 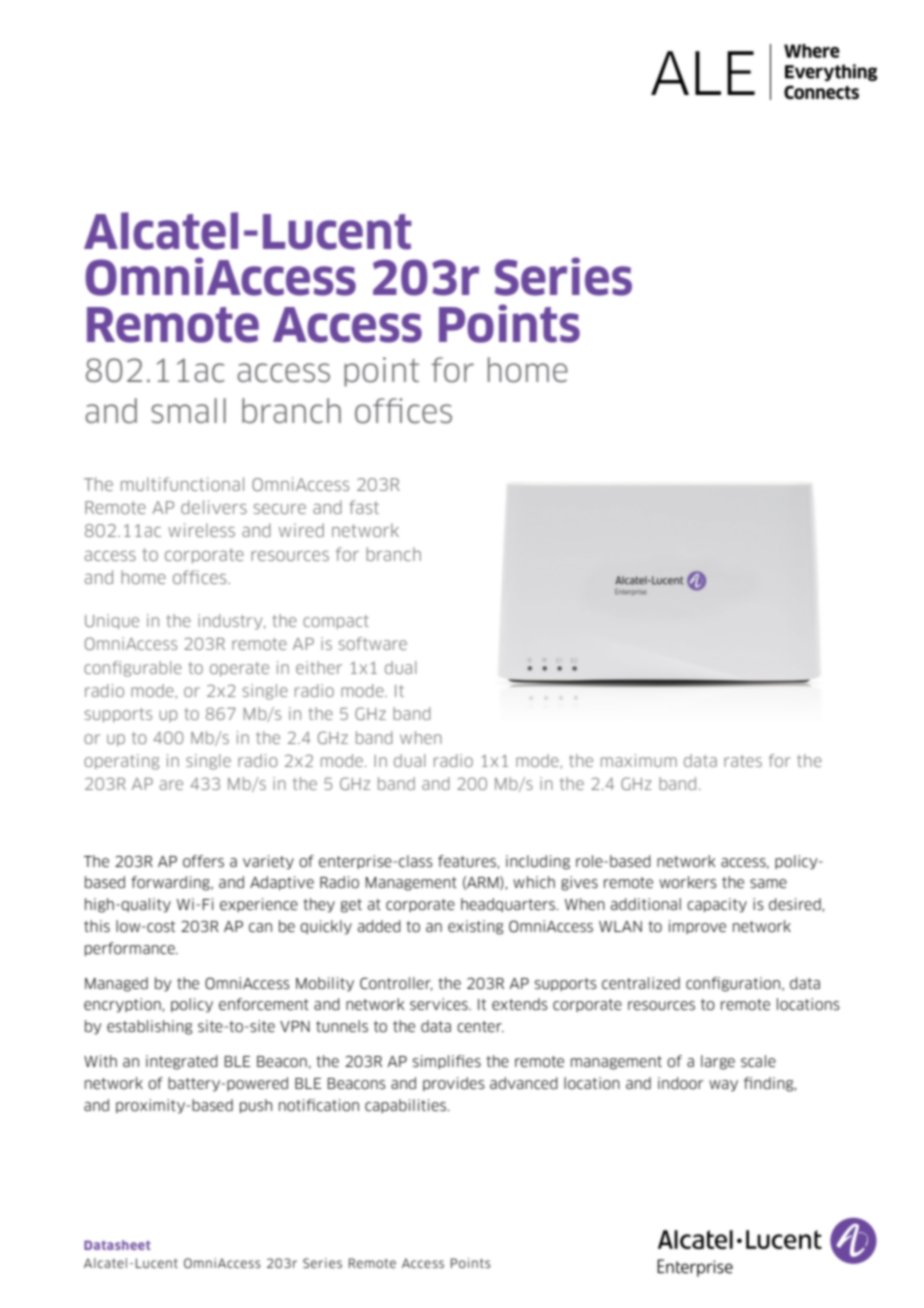 I want to click on operating, so click(x=121, y=762).
